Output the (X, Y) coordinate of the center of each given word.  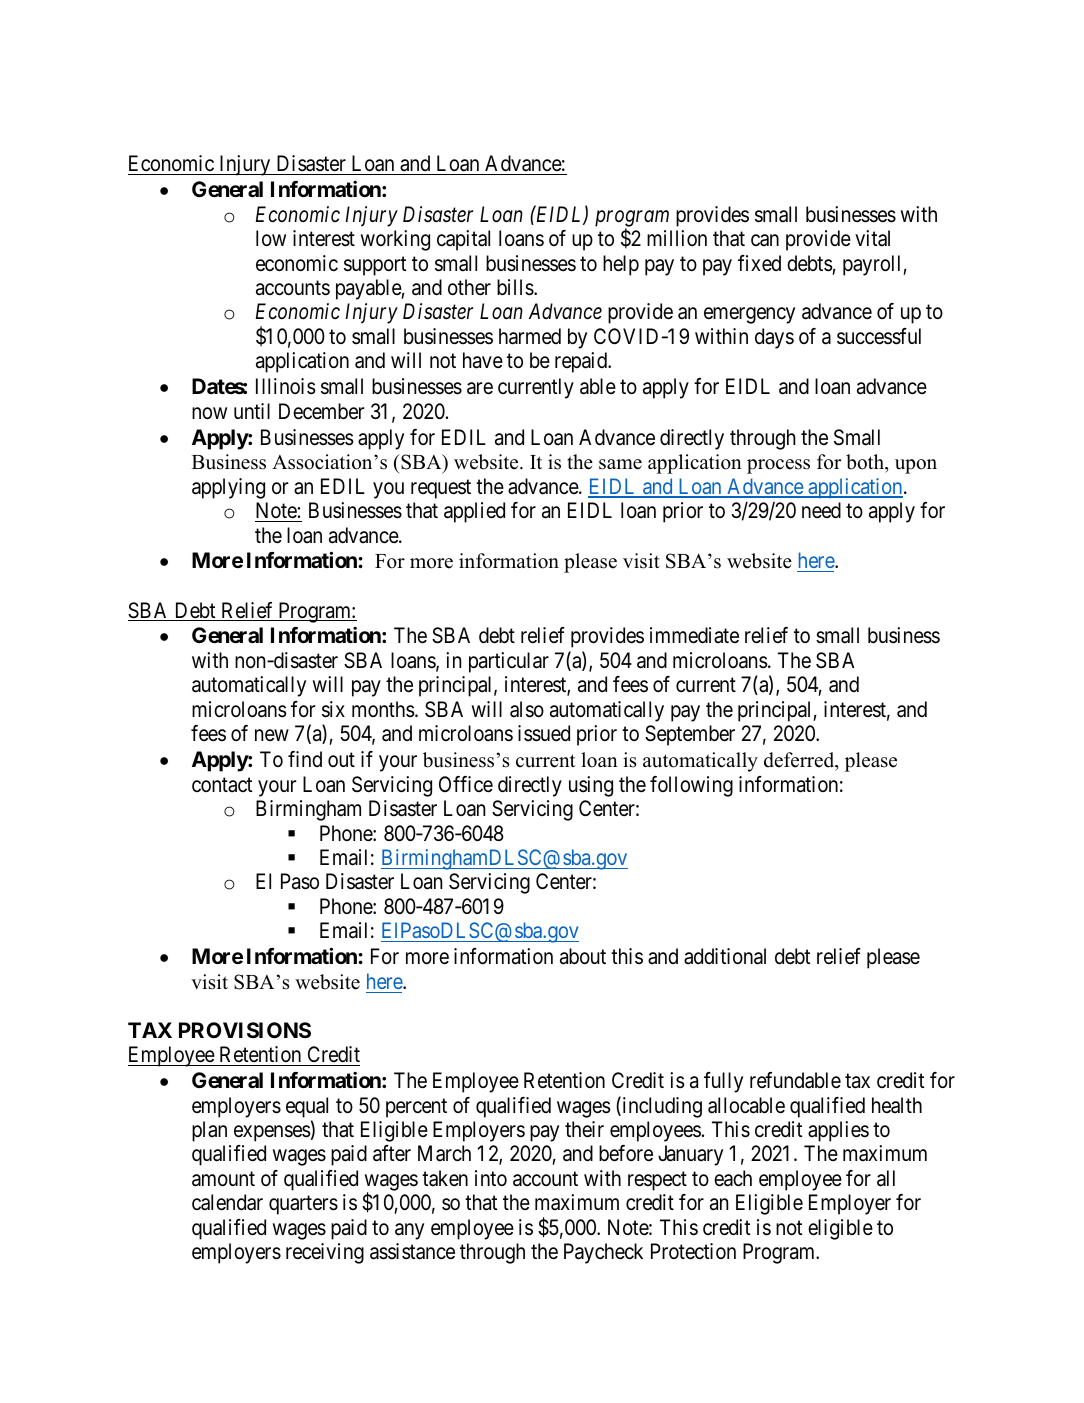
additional (725, 956)
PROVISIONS (245, 1030)
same (620, 464)
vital (872, 238)
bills (516, 287)
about (583, 956)
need (821, 510)
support (375, 266)
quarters (303, 1205)
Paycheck (603, 1253)
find (305, 759)
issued (544, 733)
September (690, 735)
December (321, 411)
